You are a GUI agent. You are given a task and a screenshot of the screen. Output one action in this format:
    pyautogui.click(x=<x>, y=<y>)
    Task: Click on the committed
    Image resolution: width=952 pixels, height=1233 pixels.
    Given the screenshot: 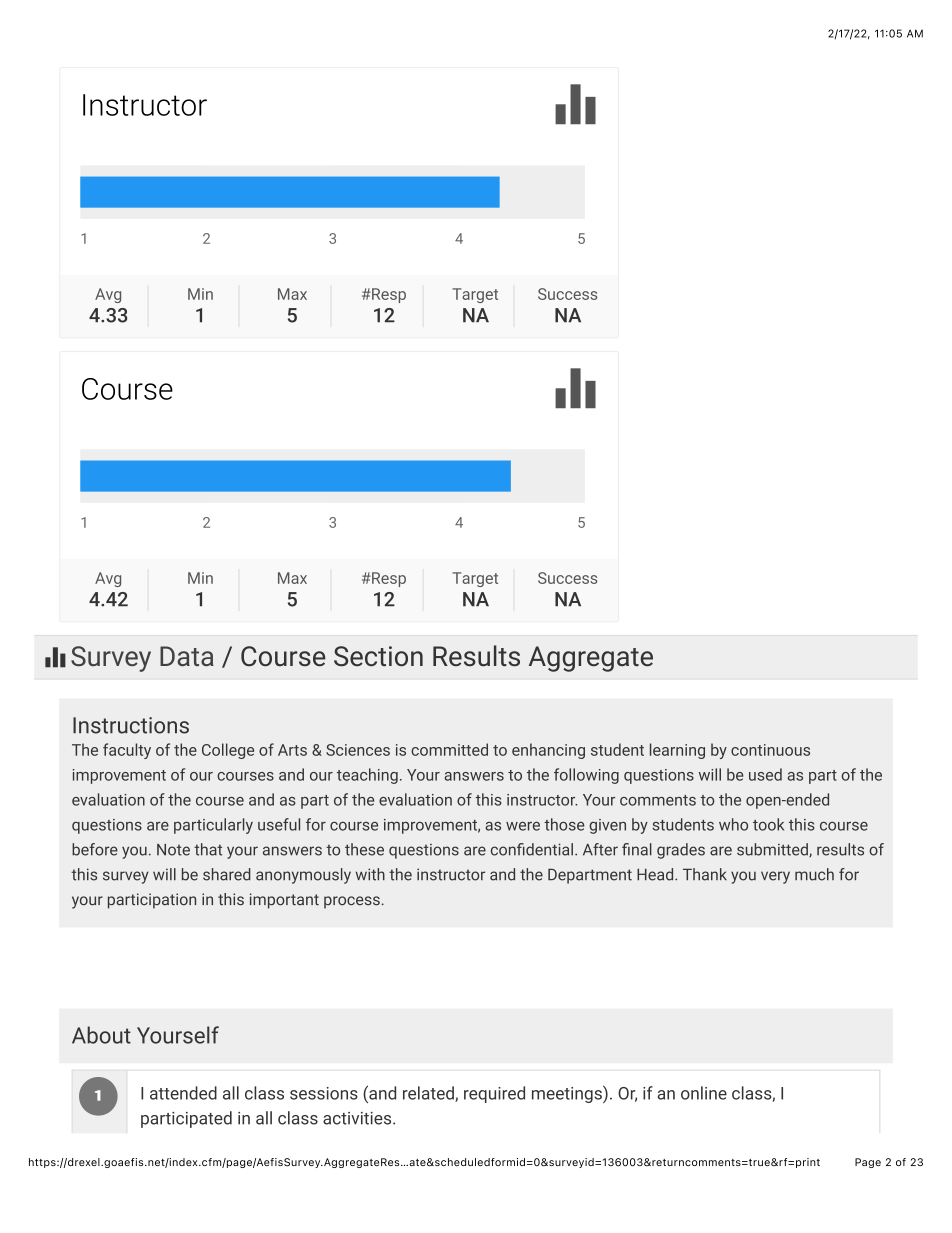 What is the action you would take?
    pyautogui.click(x=449, y=749)
